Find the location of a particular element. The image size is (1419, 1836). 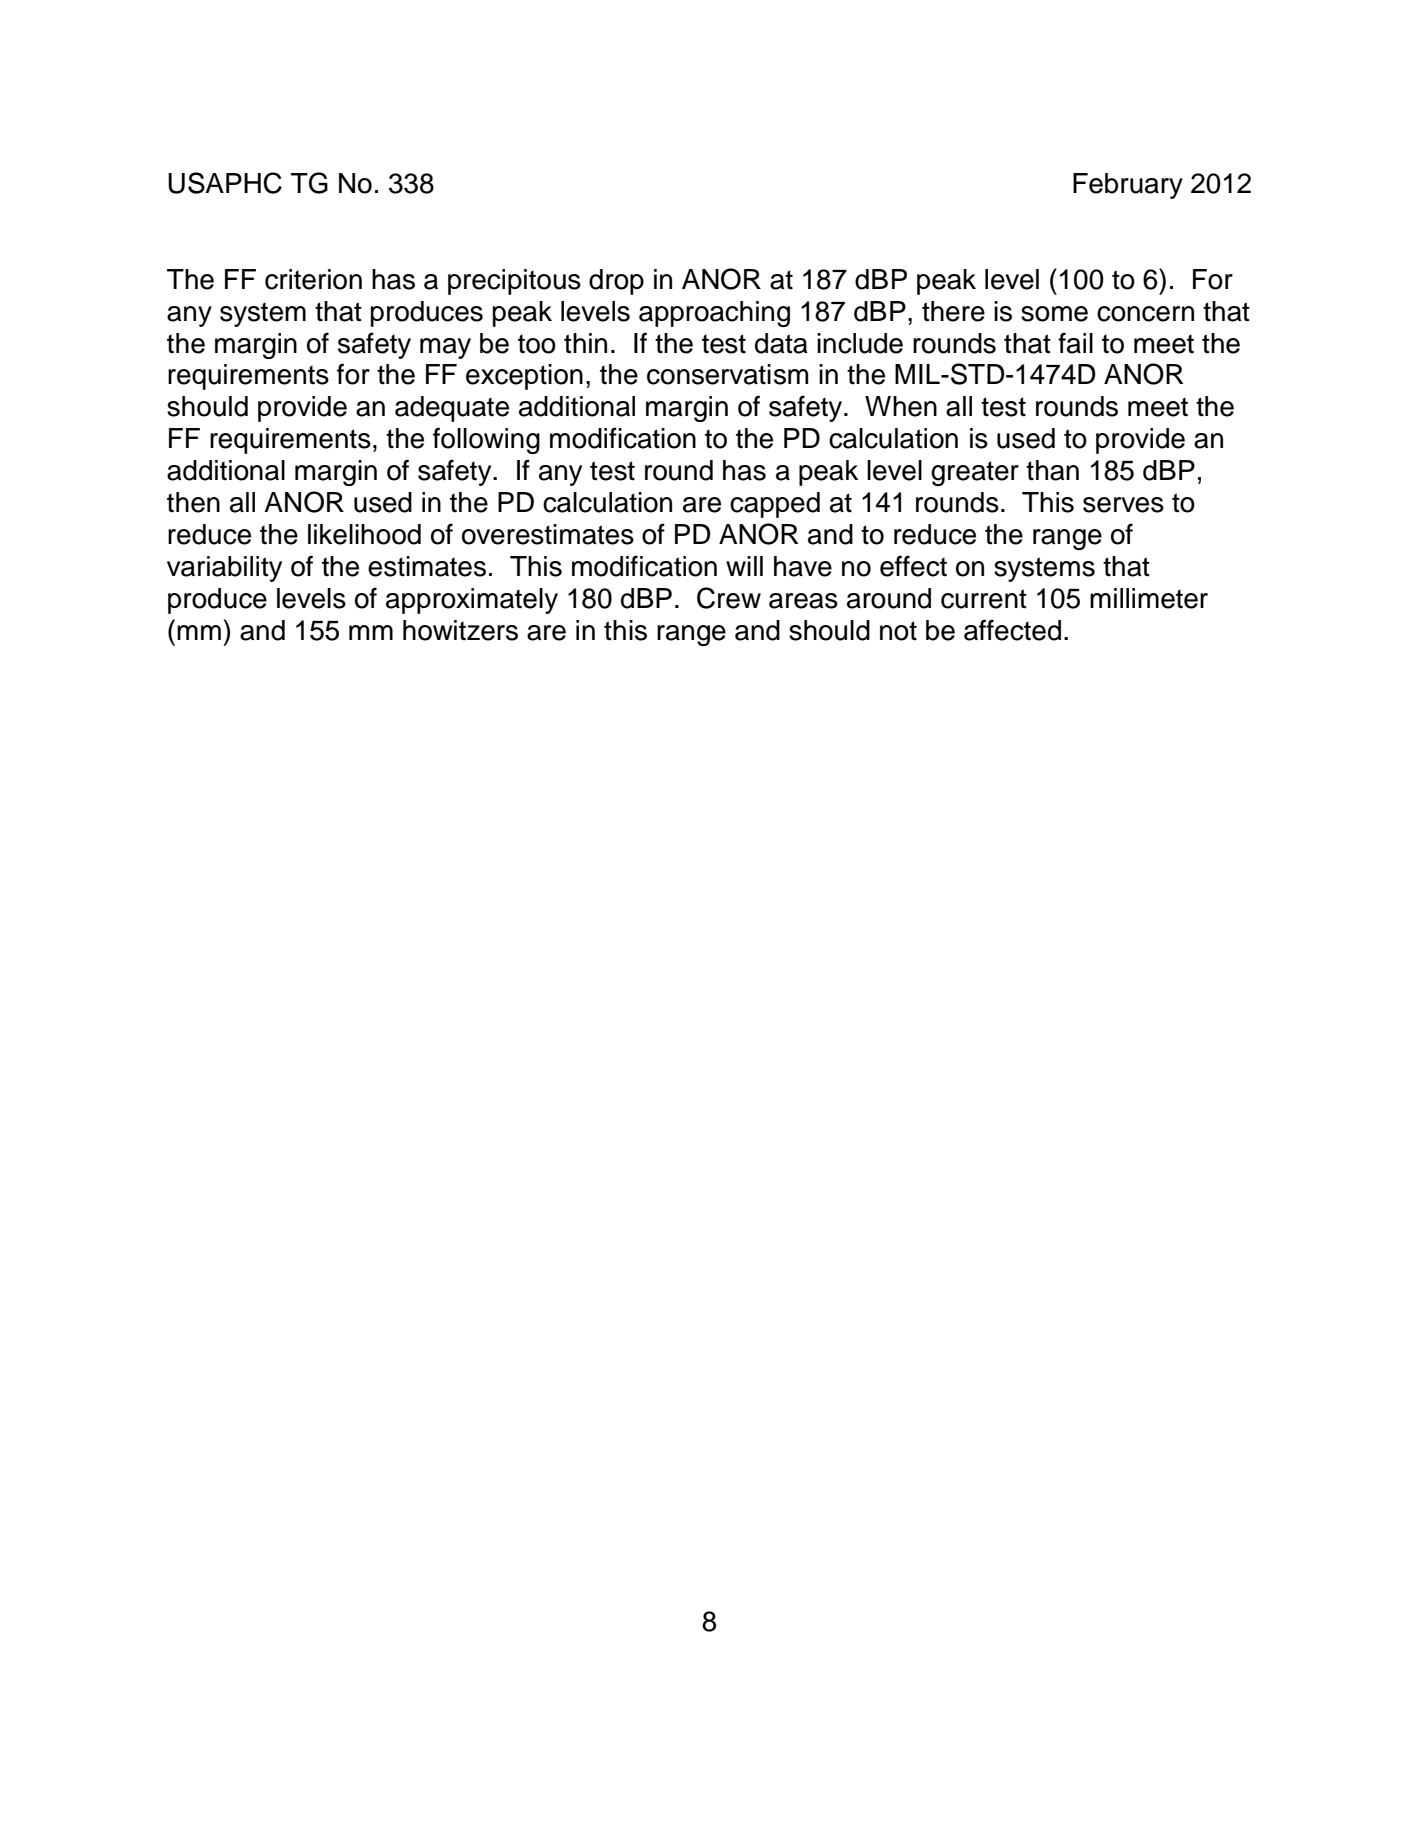

some is located at coordinates (1054, 314).
